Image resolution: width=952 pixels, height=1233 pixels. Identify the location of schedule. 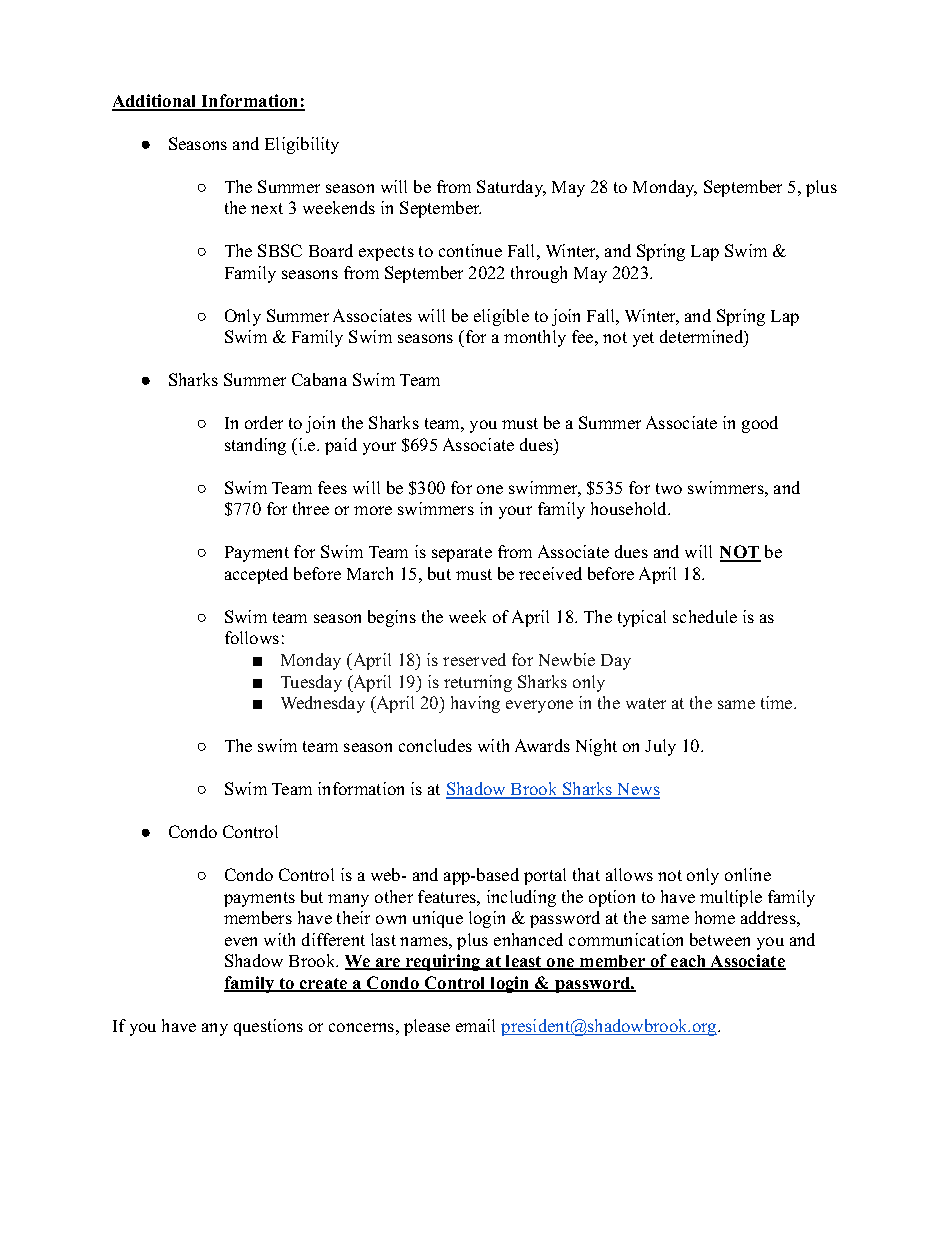
(705, 616).
